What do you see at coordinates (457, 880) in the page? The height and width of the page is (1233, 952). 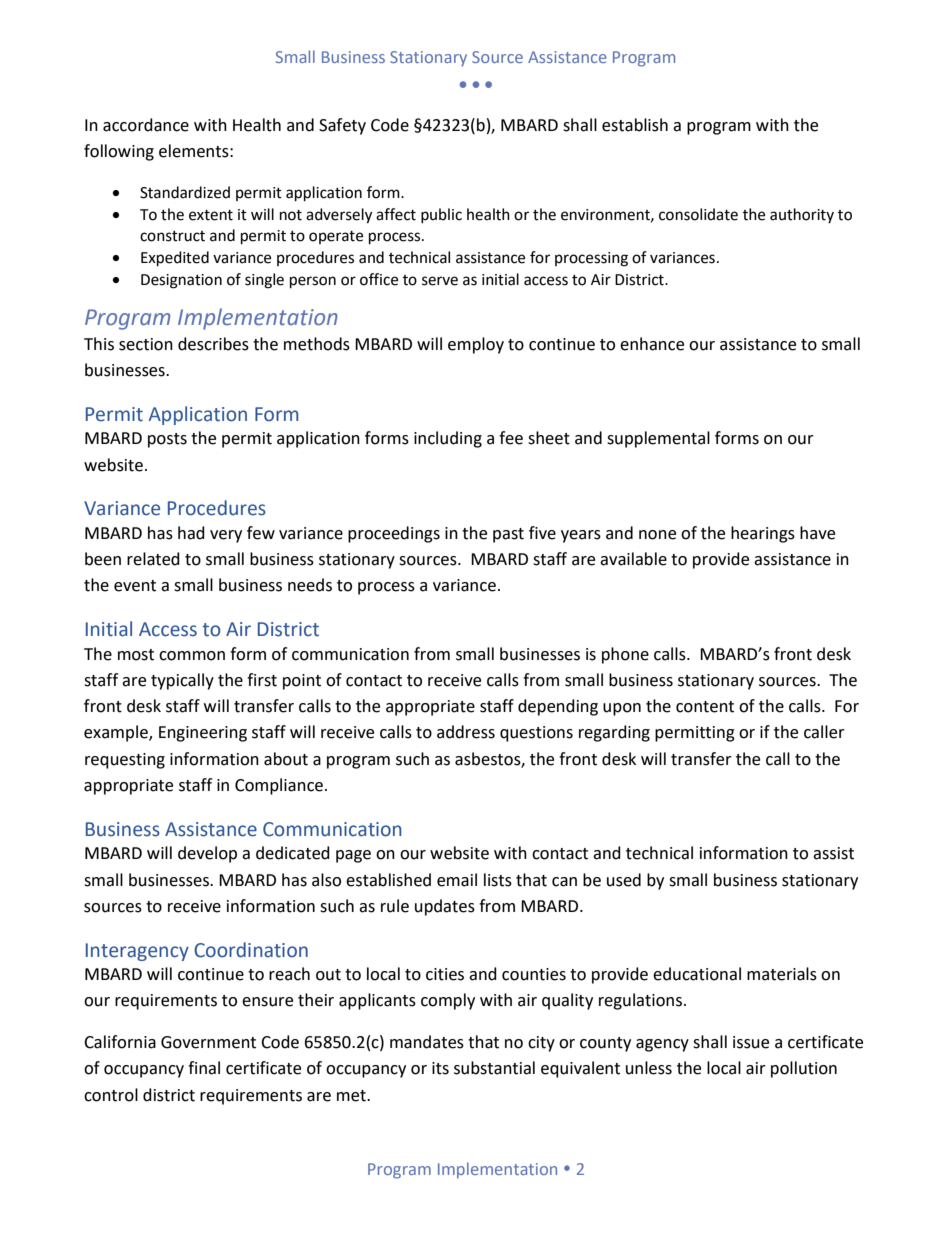 I see `email` at bounding box center [457, 880].
